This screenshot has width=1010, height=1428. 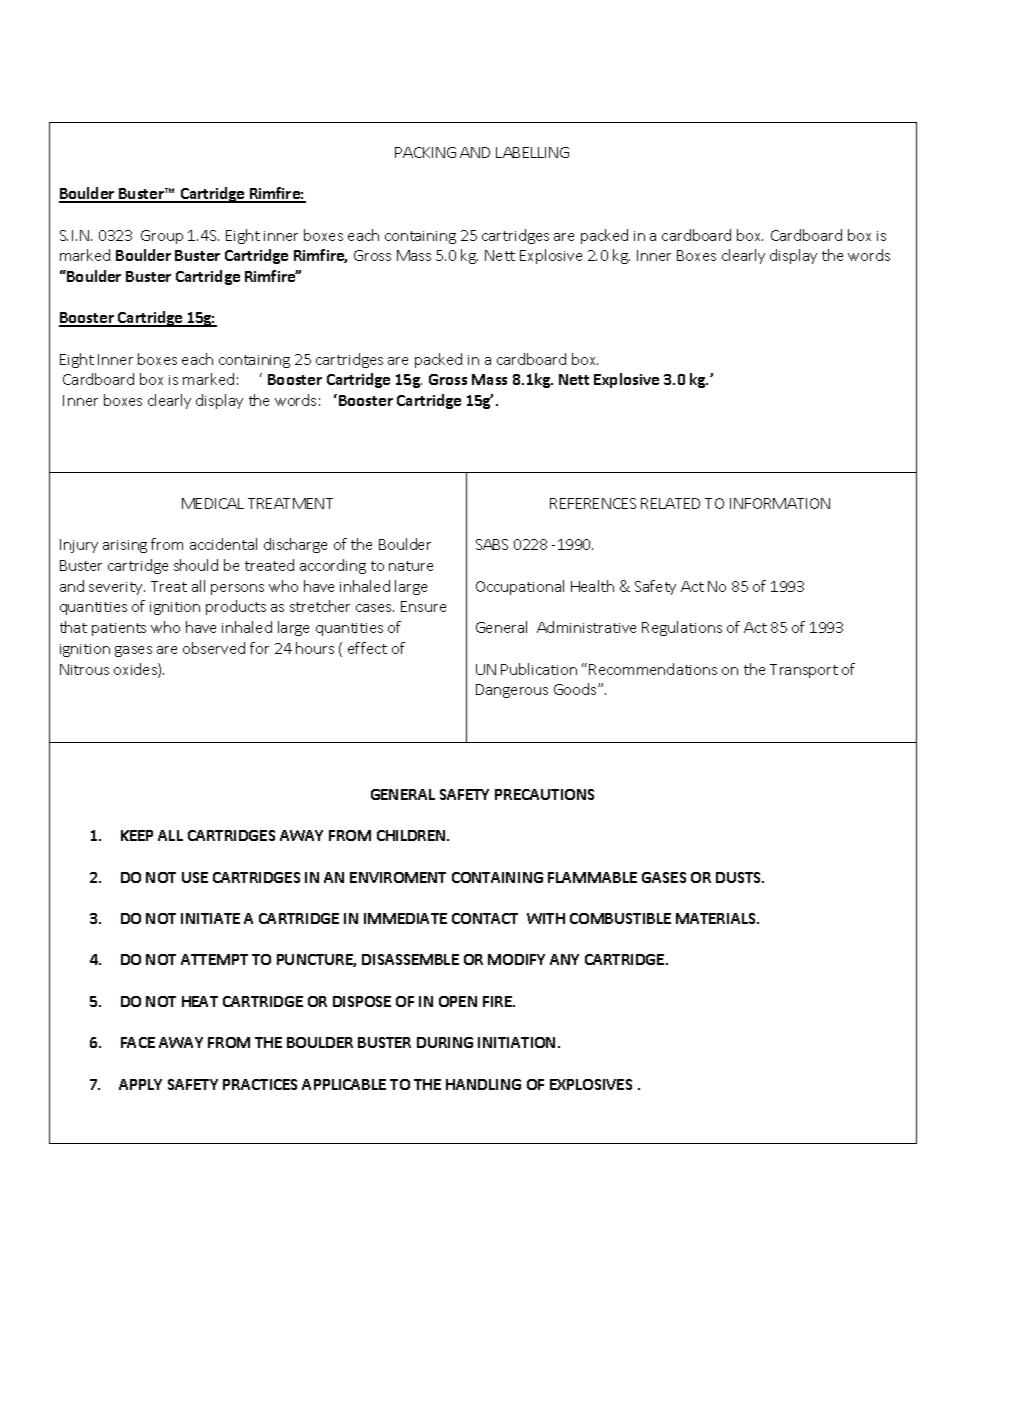 What do you see at coordinates (213, 503) in the screenshot?
I see `MEDICAL` at bounding box center [213, 503].
